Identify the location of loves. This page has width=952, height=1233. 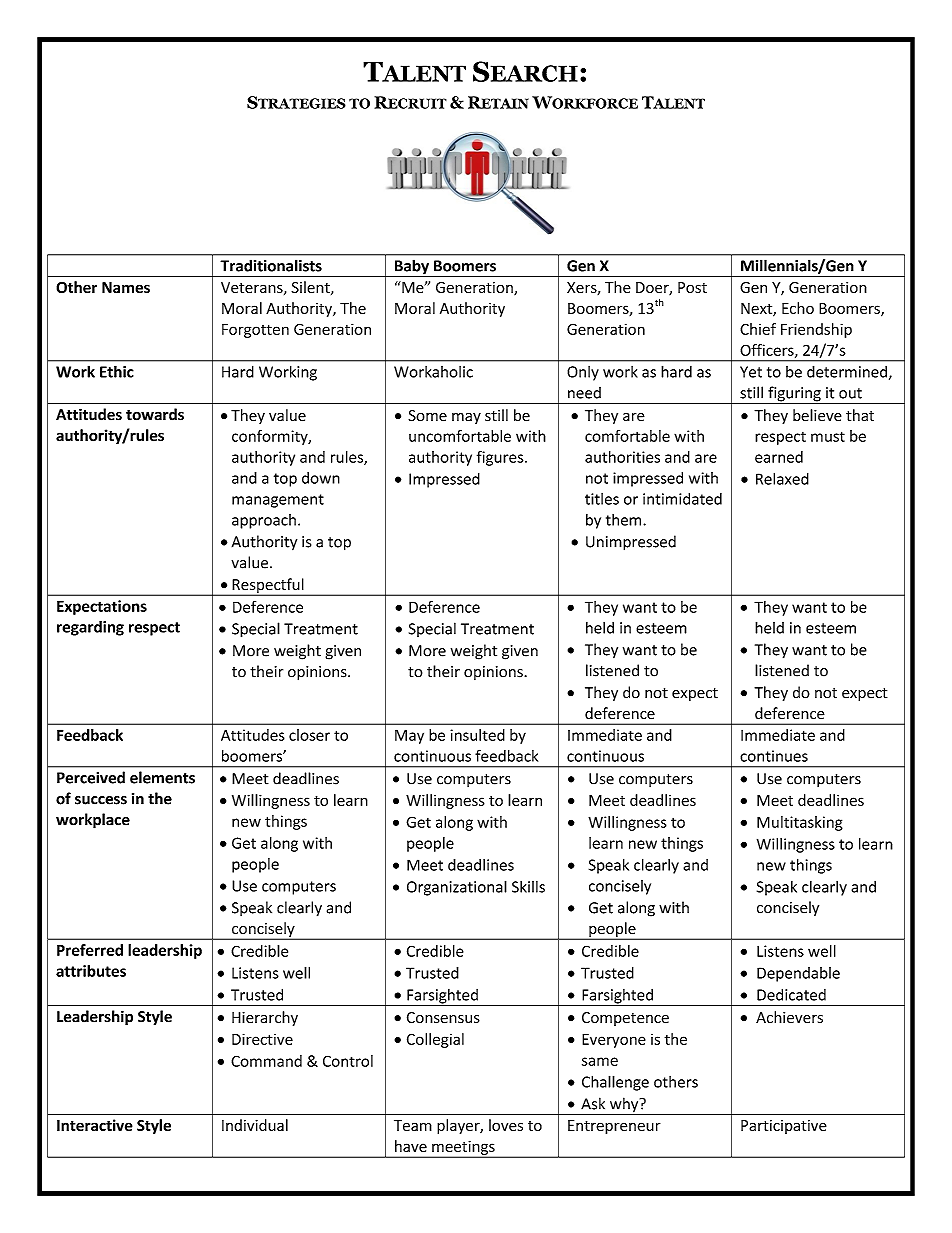
(506, 1125).
